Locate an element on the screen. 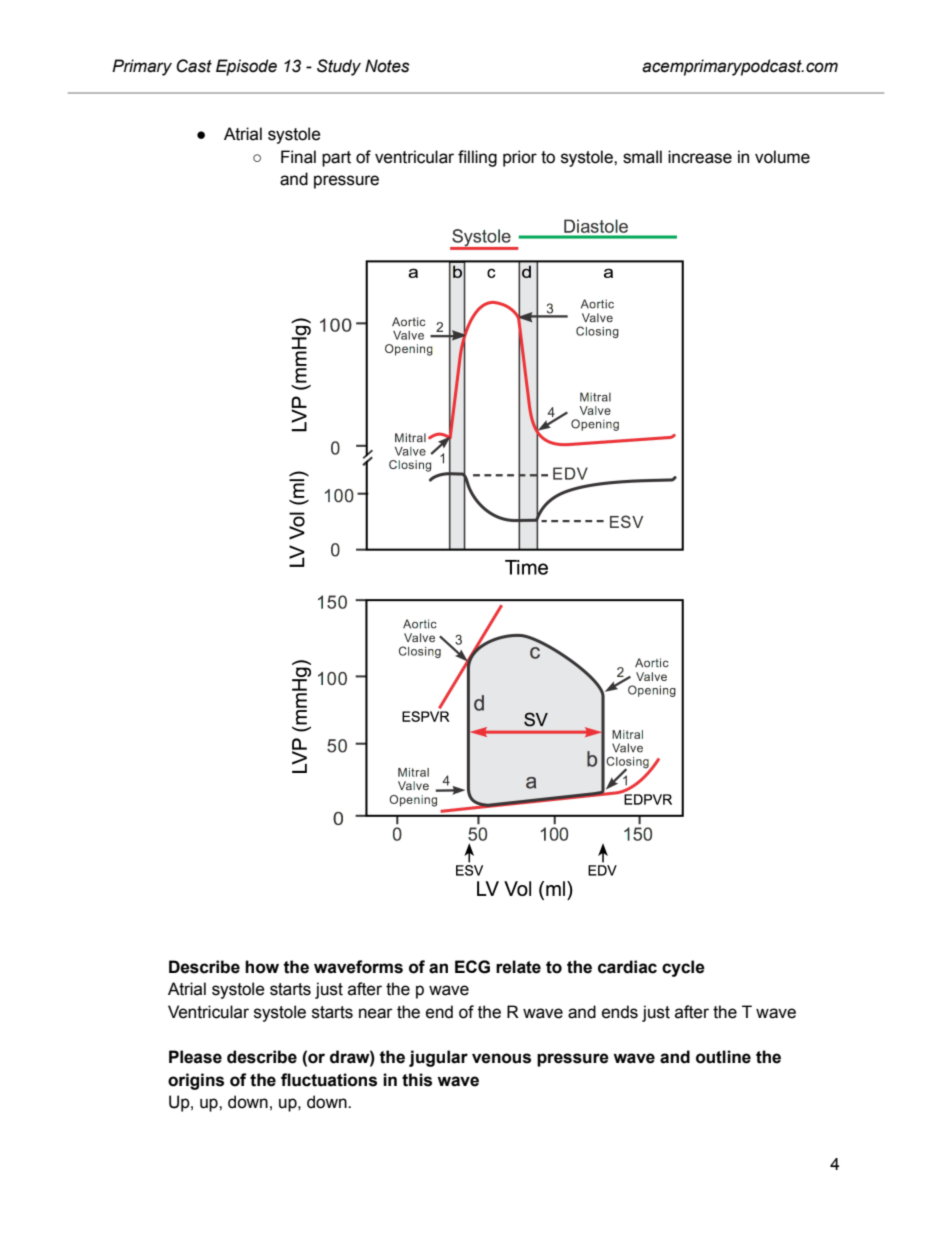 This screenshot has height=1233, width=952. ECG is located at coordinates (472, 967).
